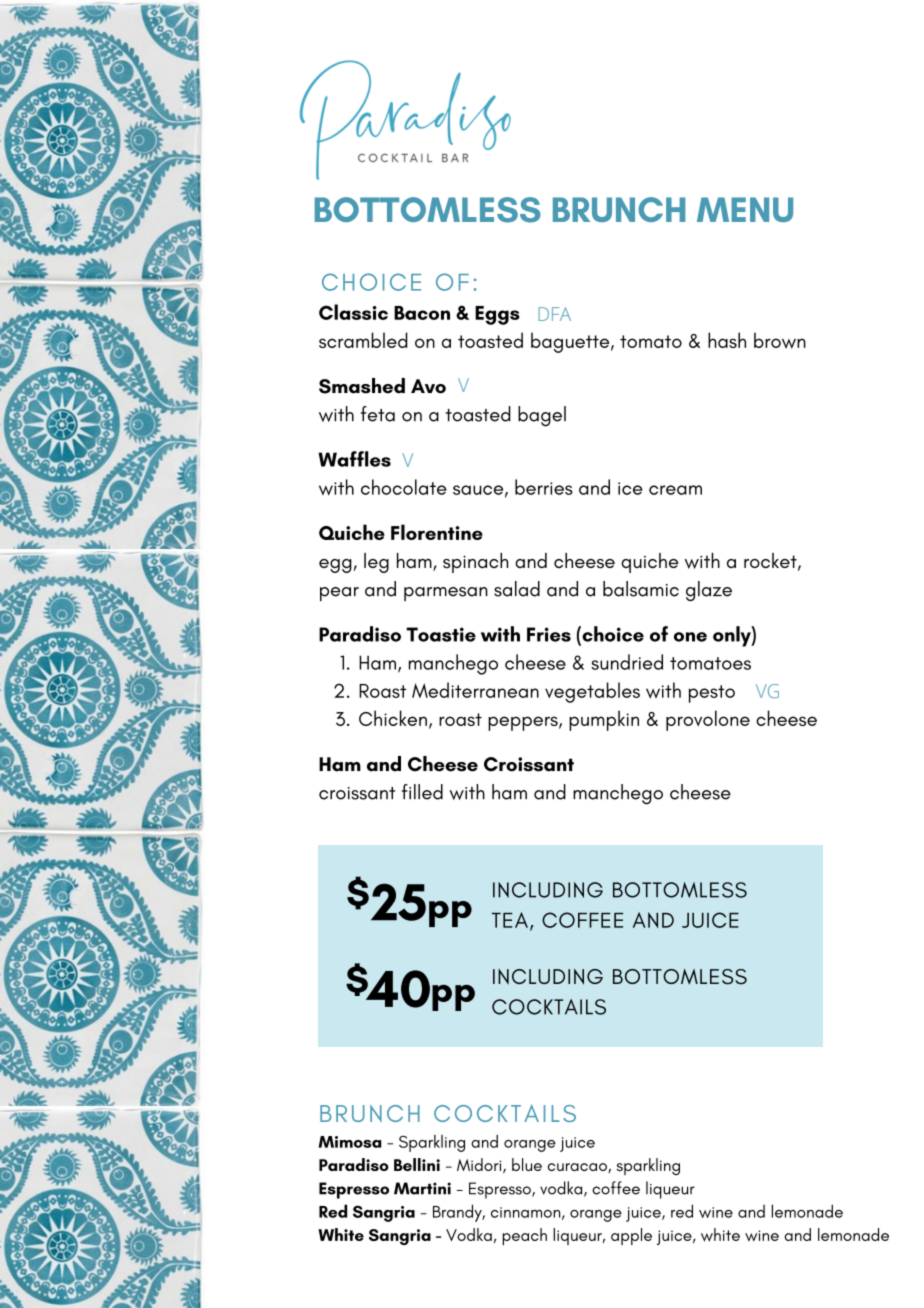 The image size is (924, 1308). I want to click on curacao, so click(578, 1168).
